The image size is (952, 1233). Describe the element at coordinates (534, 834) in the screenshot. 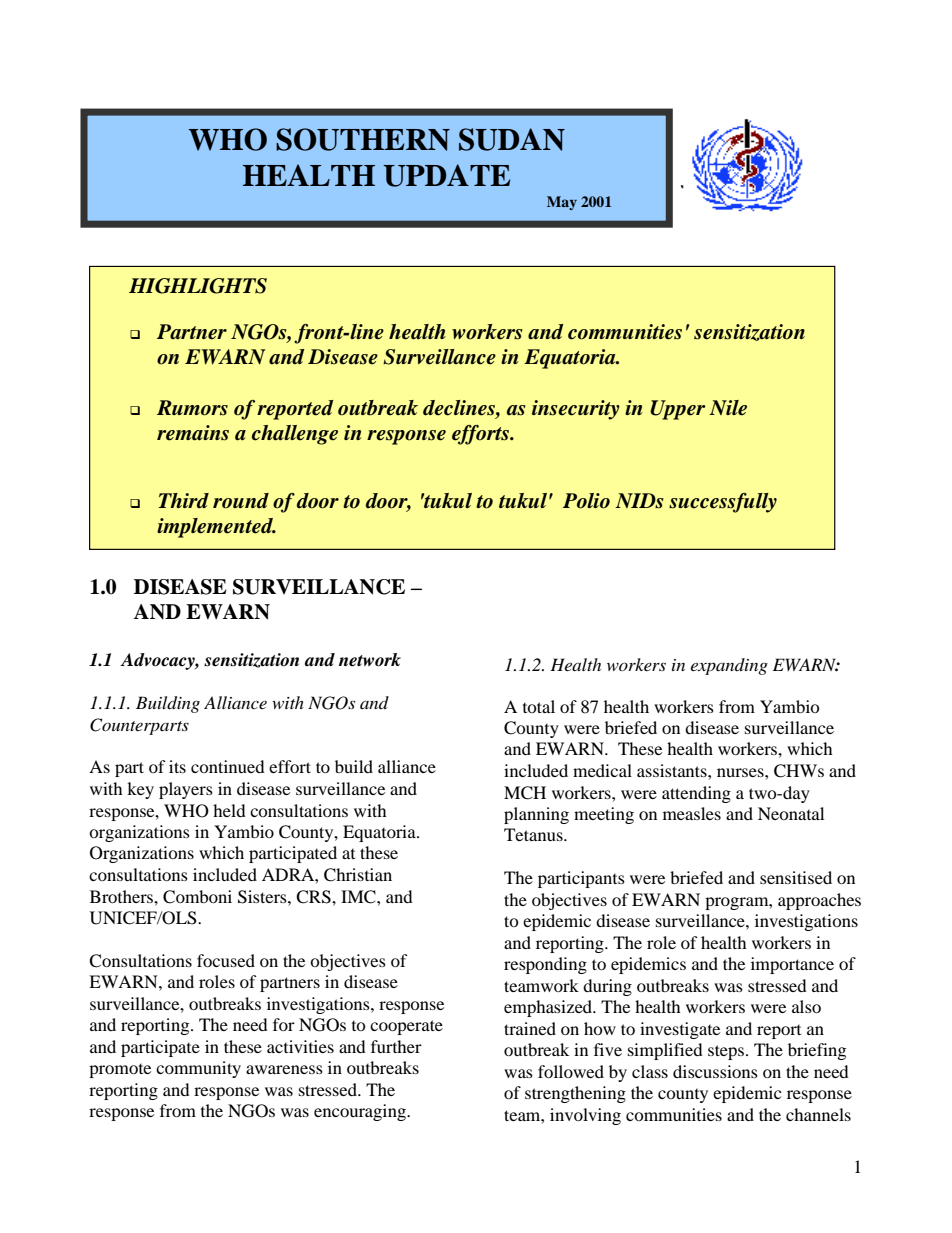

I see `Tetanus` at that location.
